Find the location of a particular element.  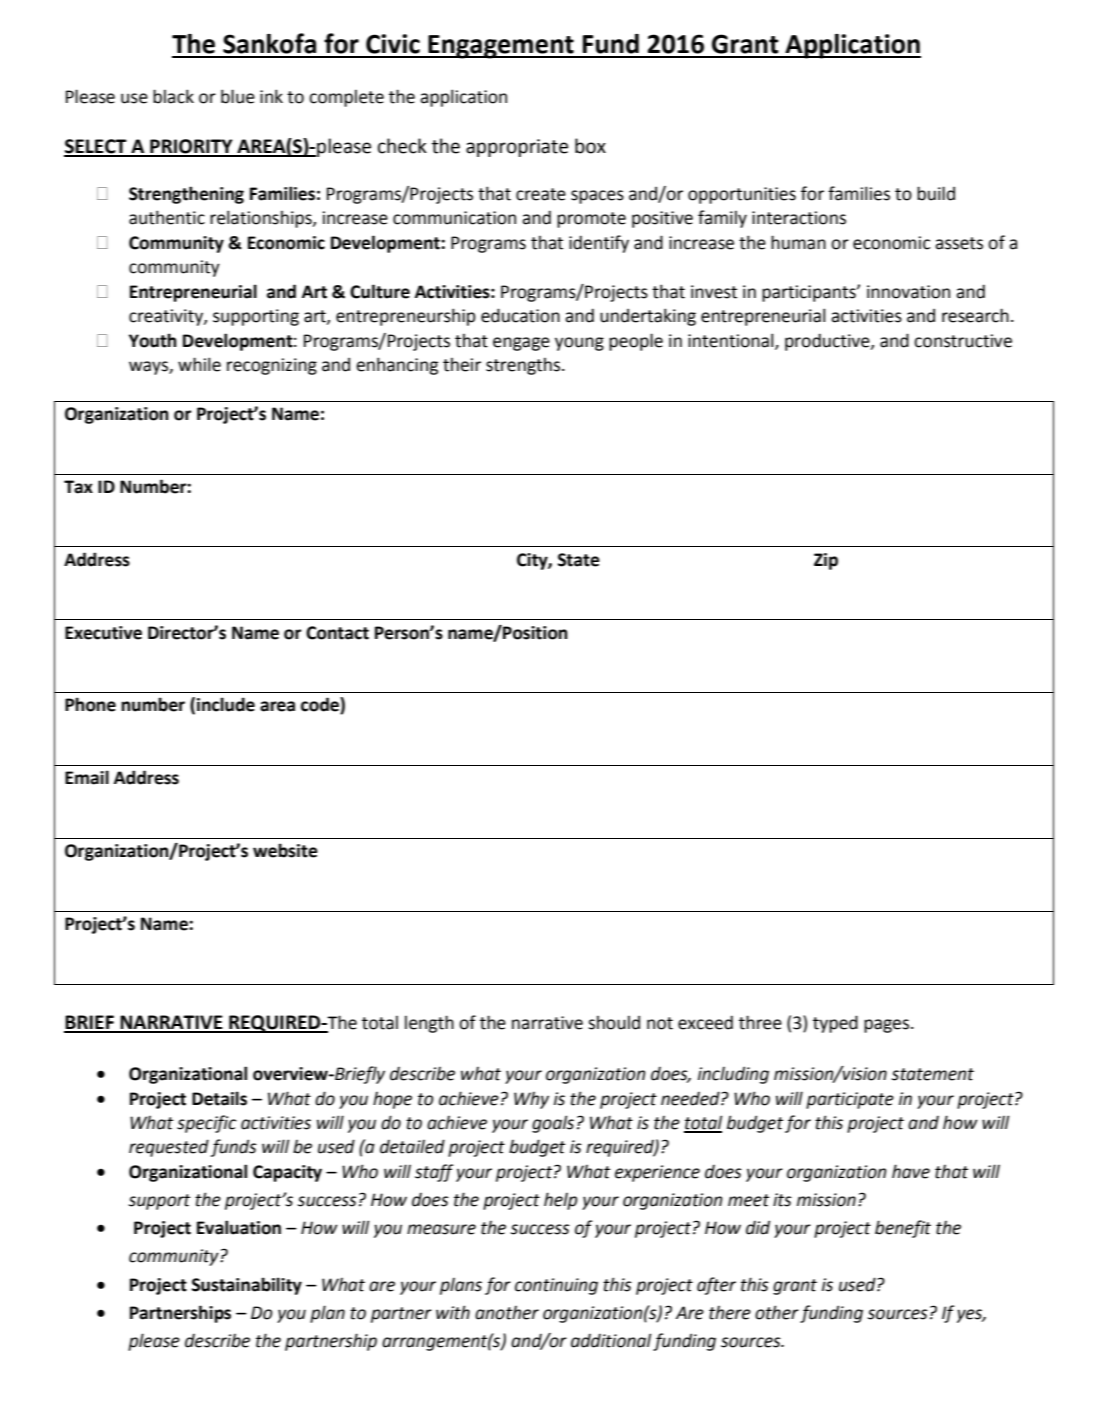

creativity is located at coordinates (167, 317).
